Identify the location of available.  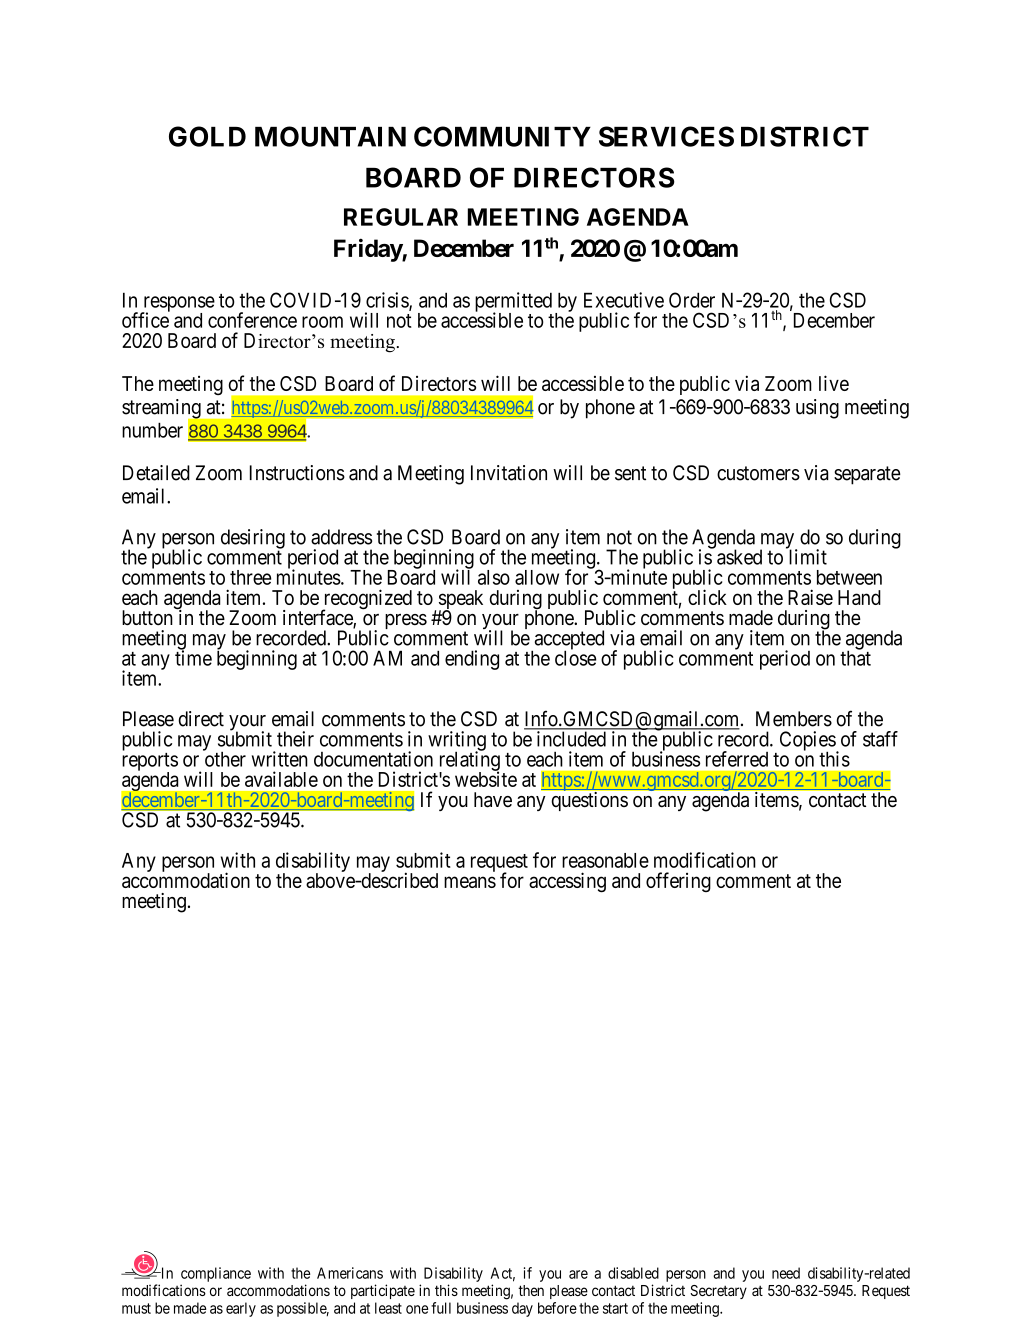
(281, 779).
